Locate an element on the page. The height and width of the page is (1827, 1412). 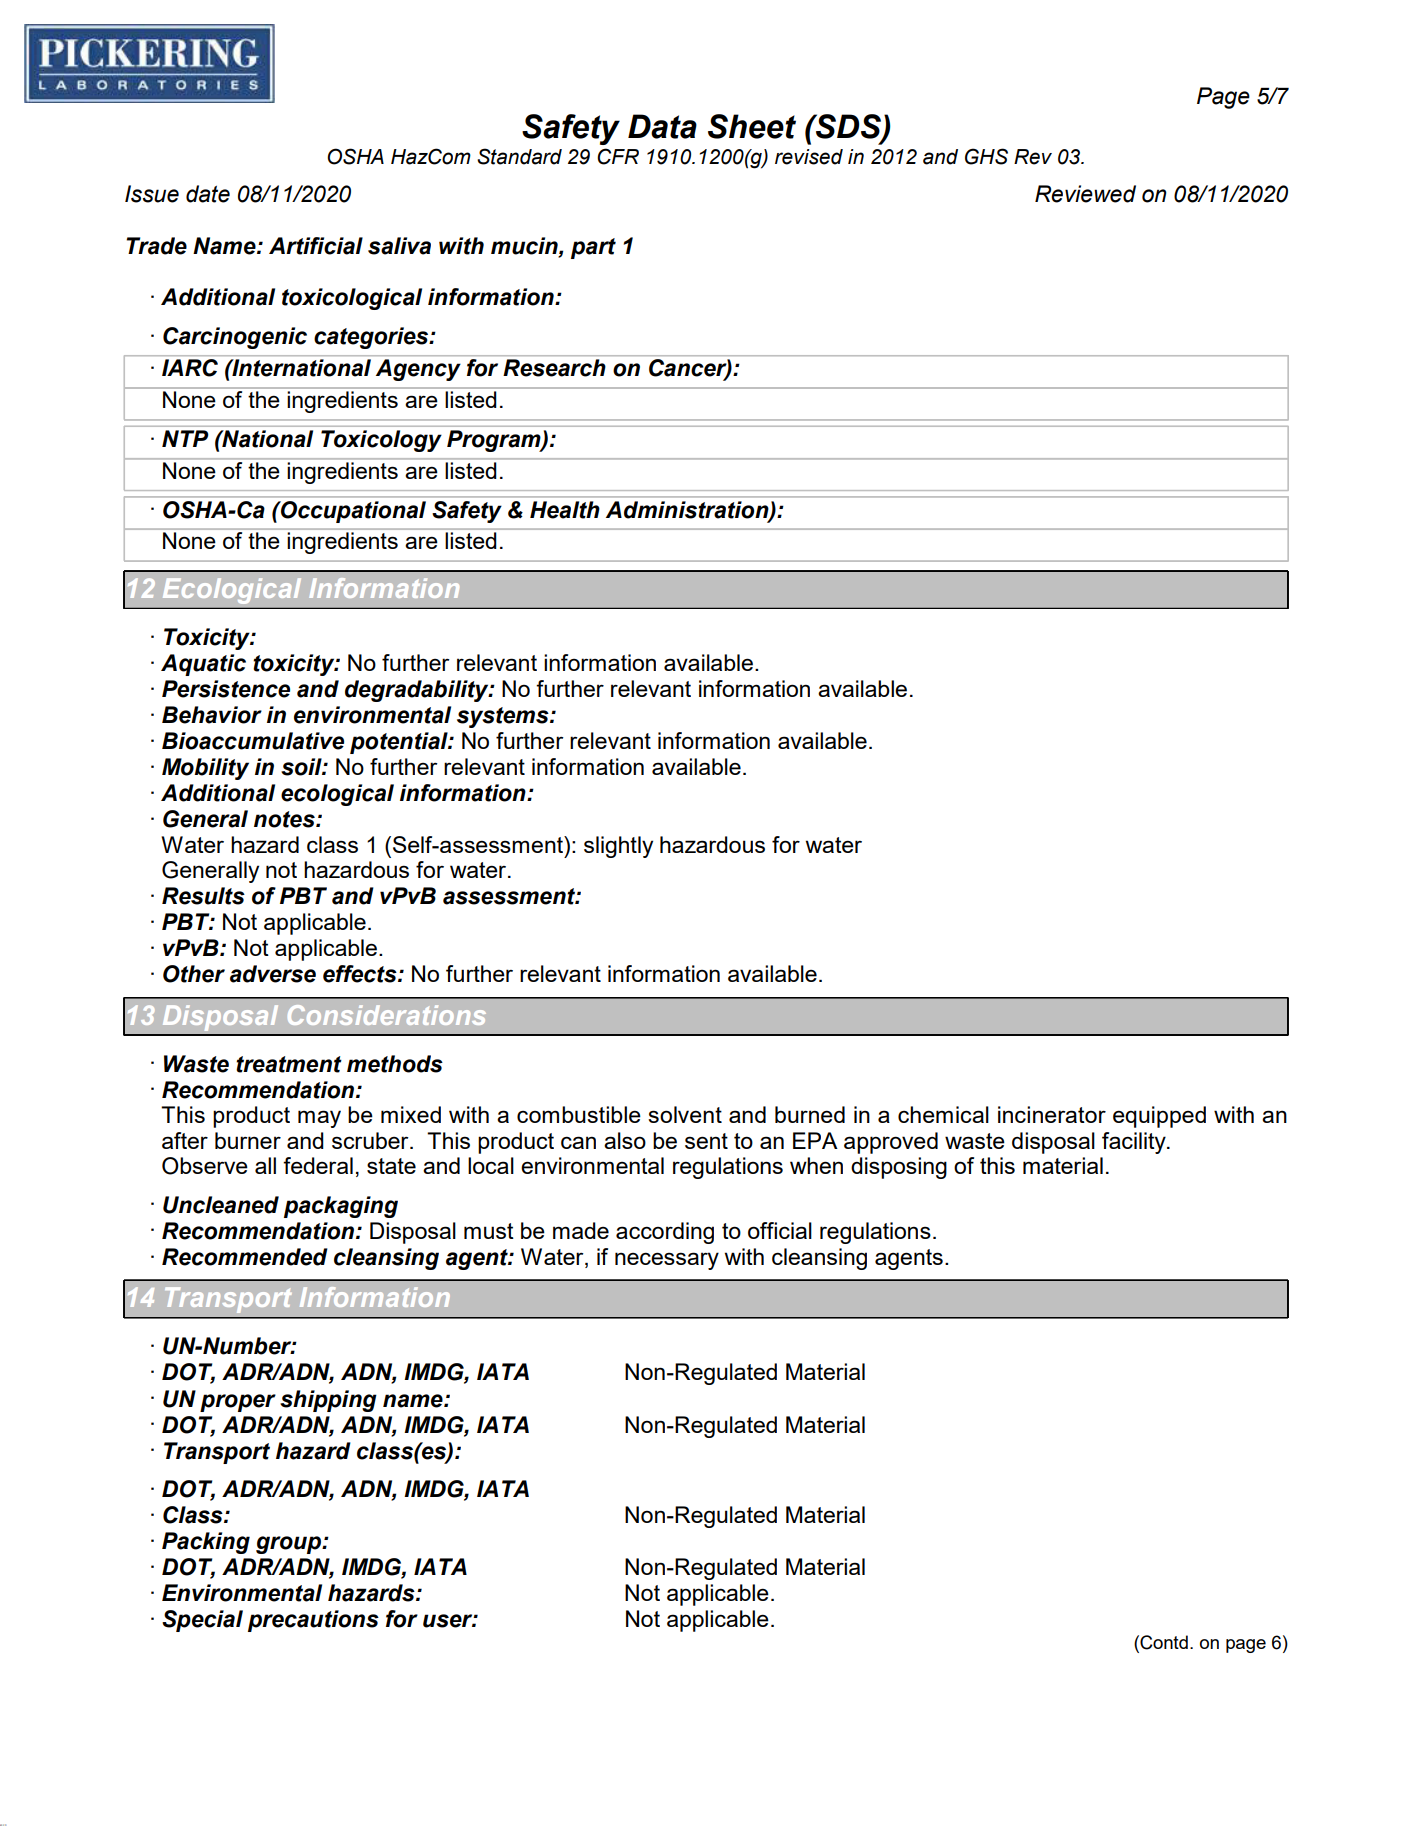
CFR is located at coordinates (618, 156).
